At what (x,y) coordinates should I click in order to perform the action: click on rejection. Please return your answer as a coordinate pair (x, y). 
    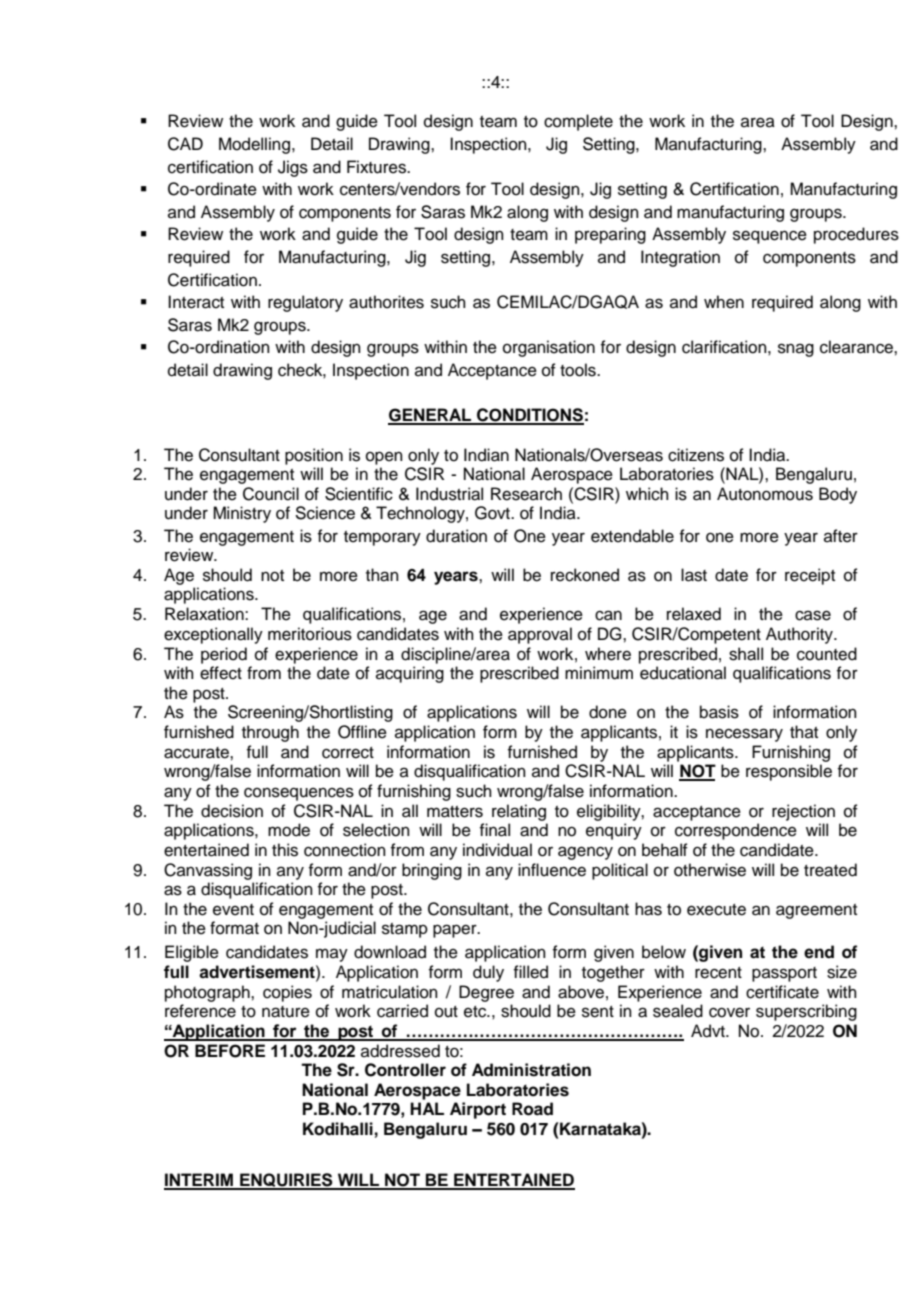
    Looking at the image, I should click on (803, 812).
